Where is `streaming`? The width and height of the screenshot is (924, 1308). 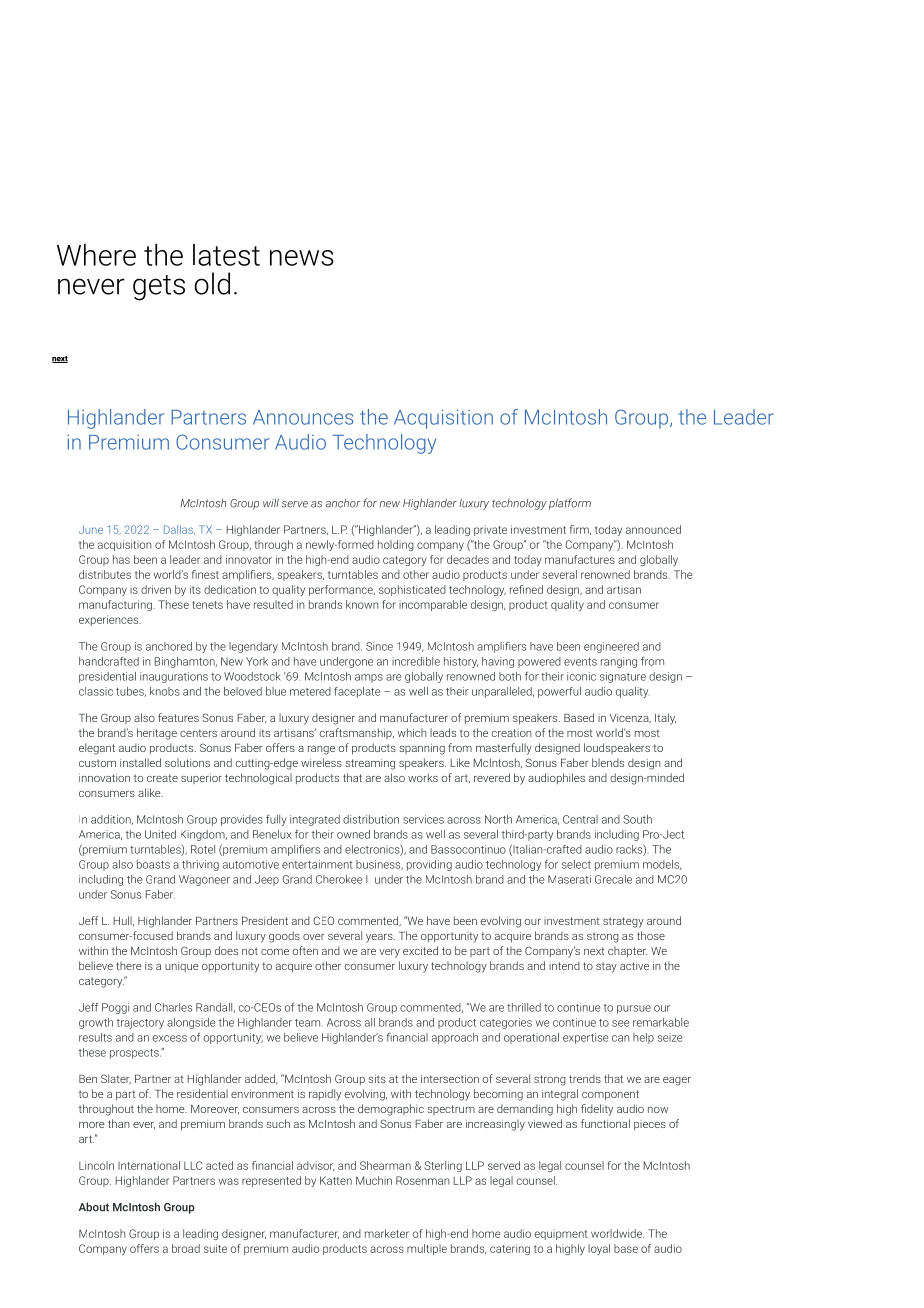 streaming is located at coordinates (370, 764).
